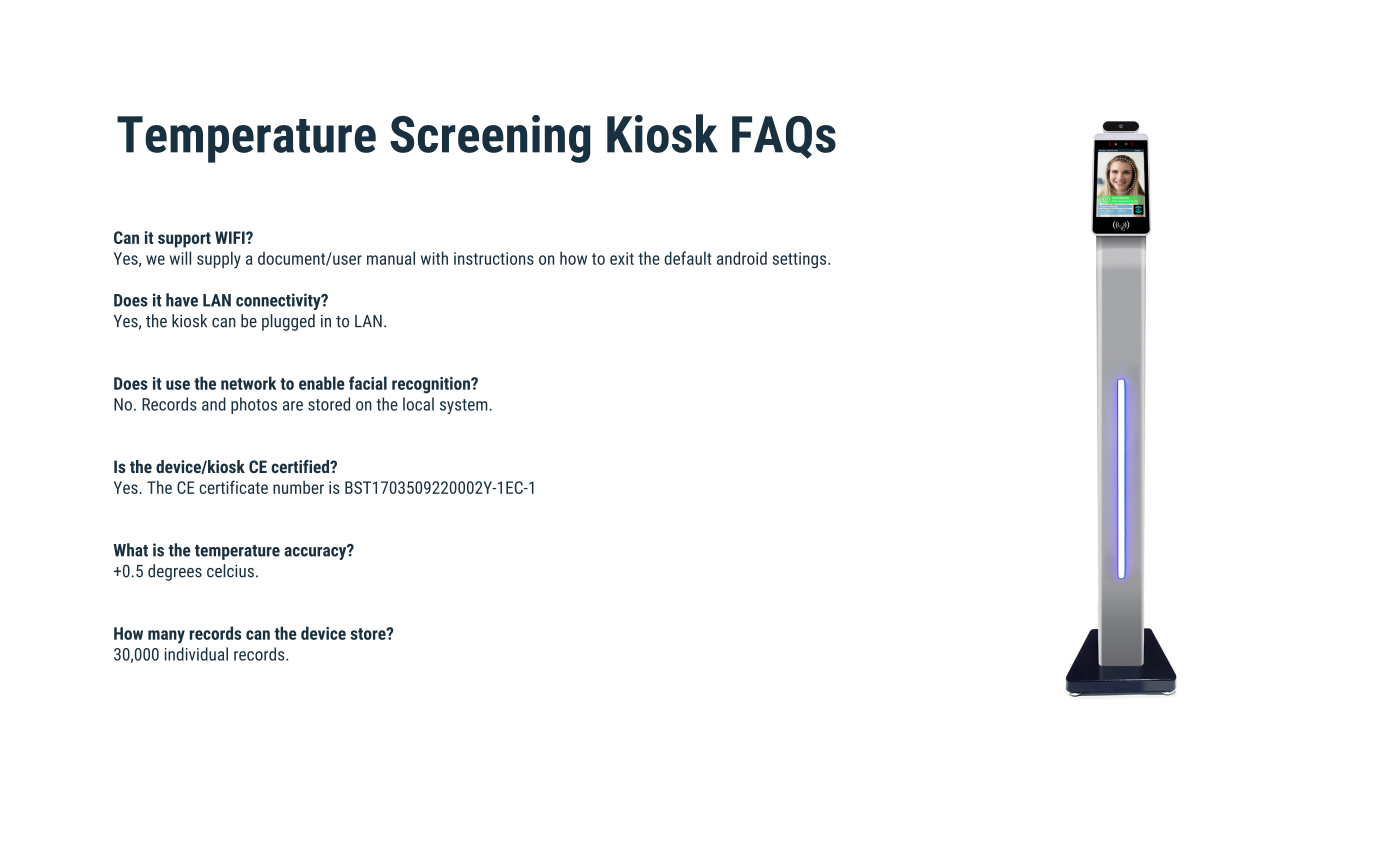 The width and height of the document is (1389, 868). I want to click on individual, so click(196, 654).
